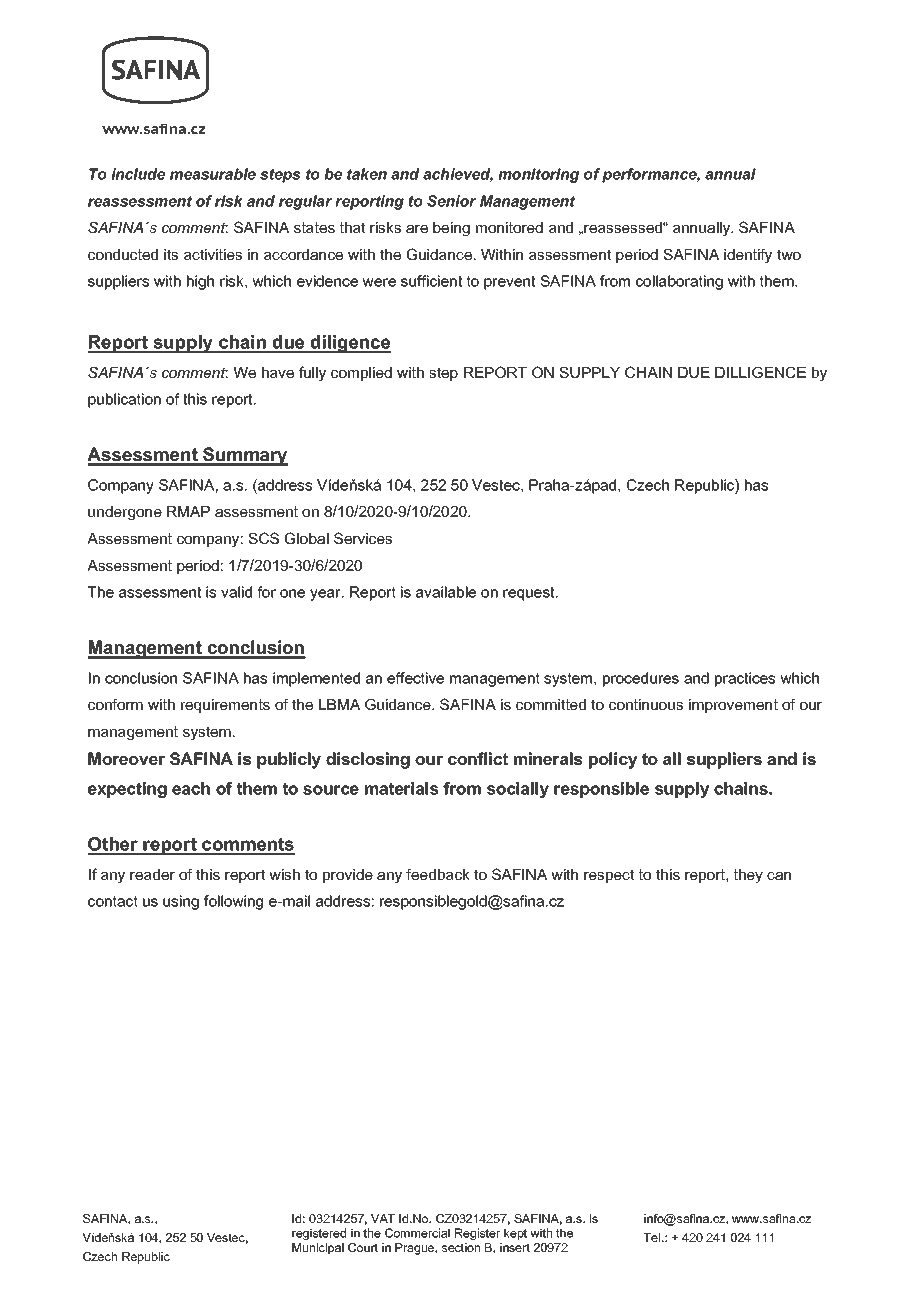 The image size is (924, 1308). Describe the element at coordinates (748, 876) in the image. I see `they` at that location.
